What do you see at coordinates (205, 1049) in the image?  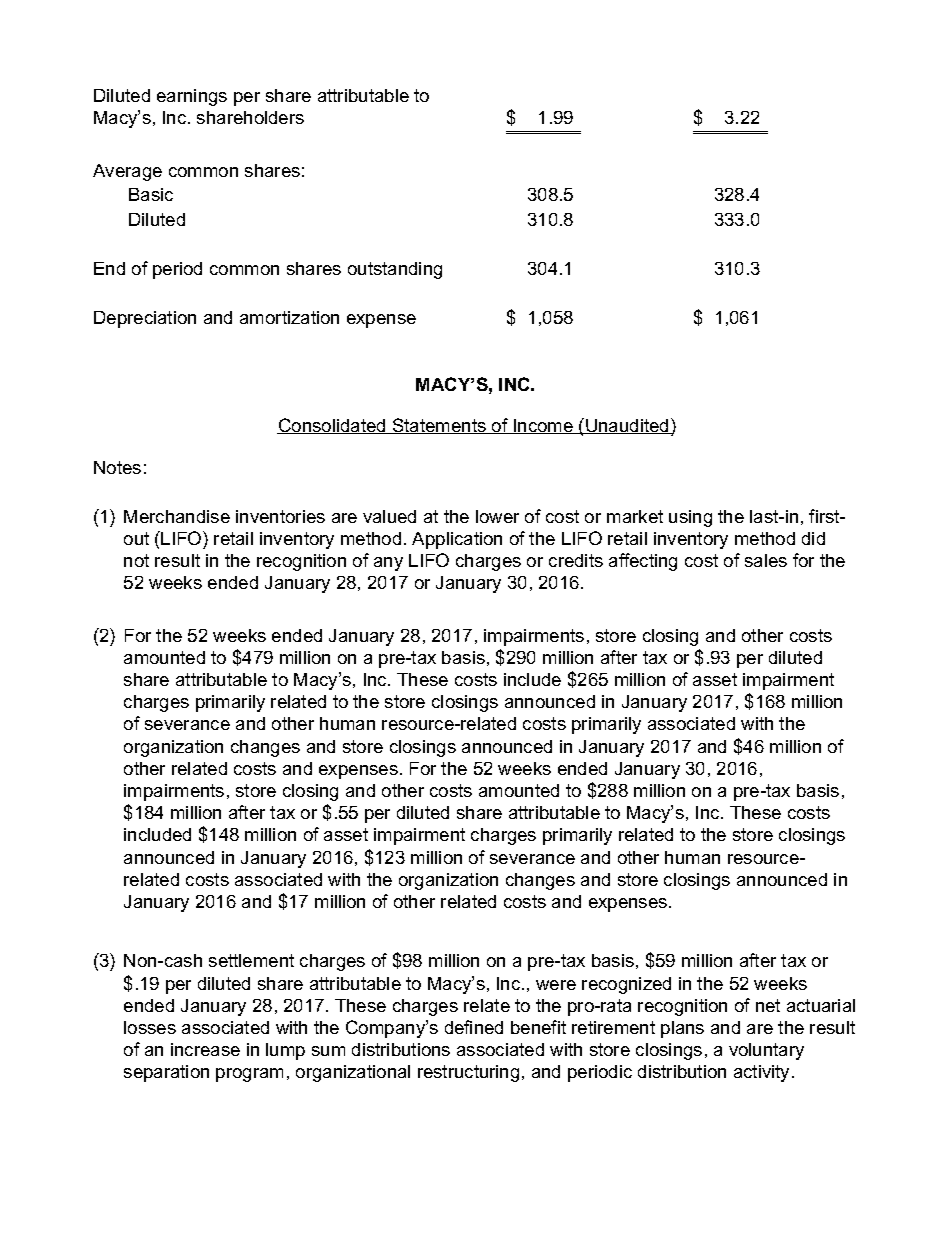 I see `increase` at bounding box center [205, 1049].
